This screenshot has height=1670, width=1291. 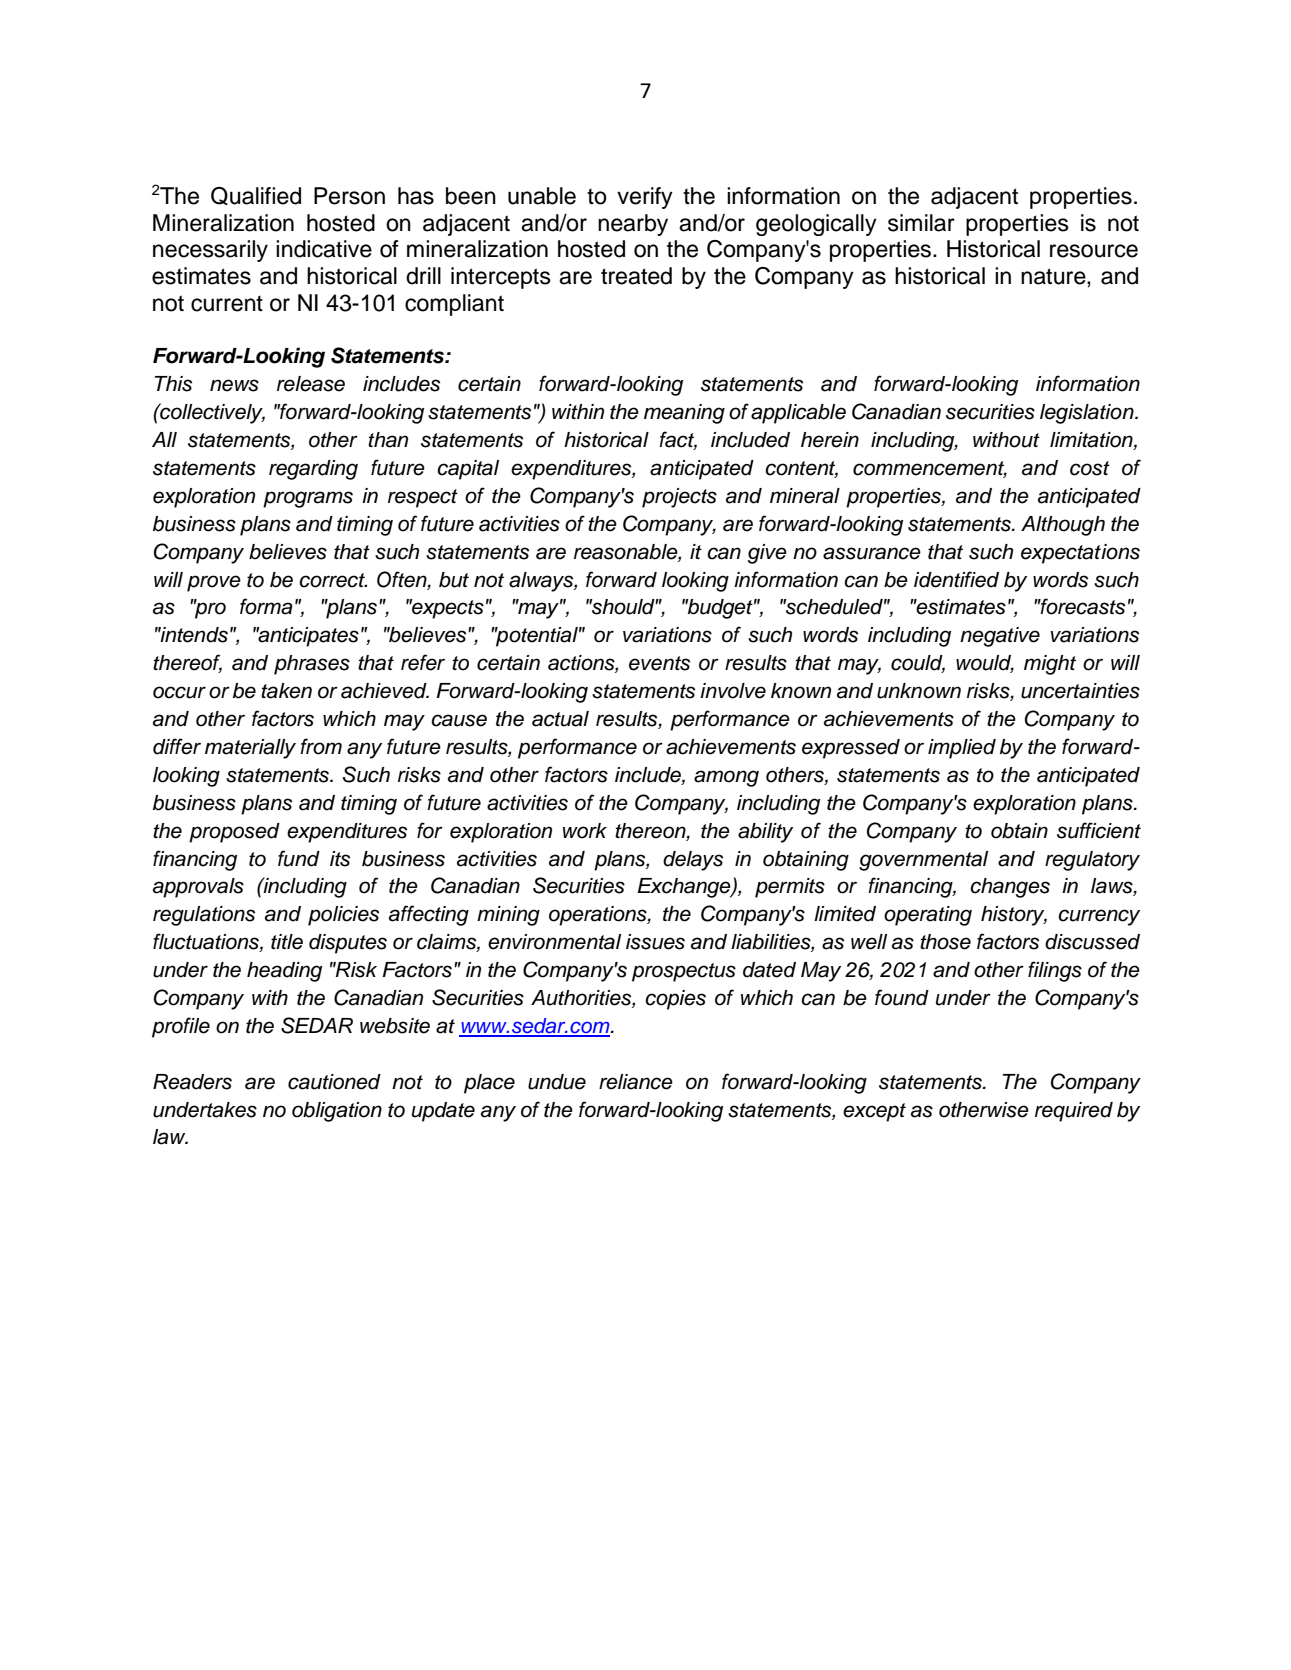 I want to click on cautioned, so click(x=334, y=1082).
